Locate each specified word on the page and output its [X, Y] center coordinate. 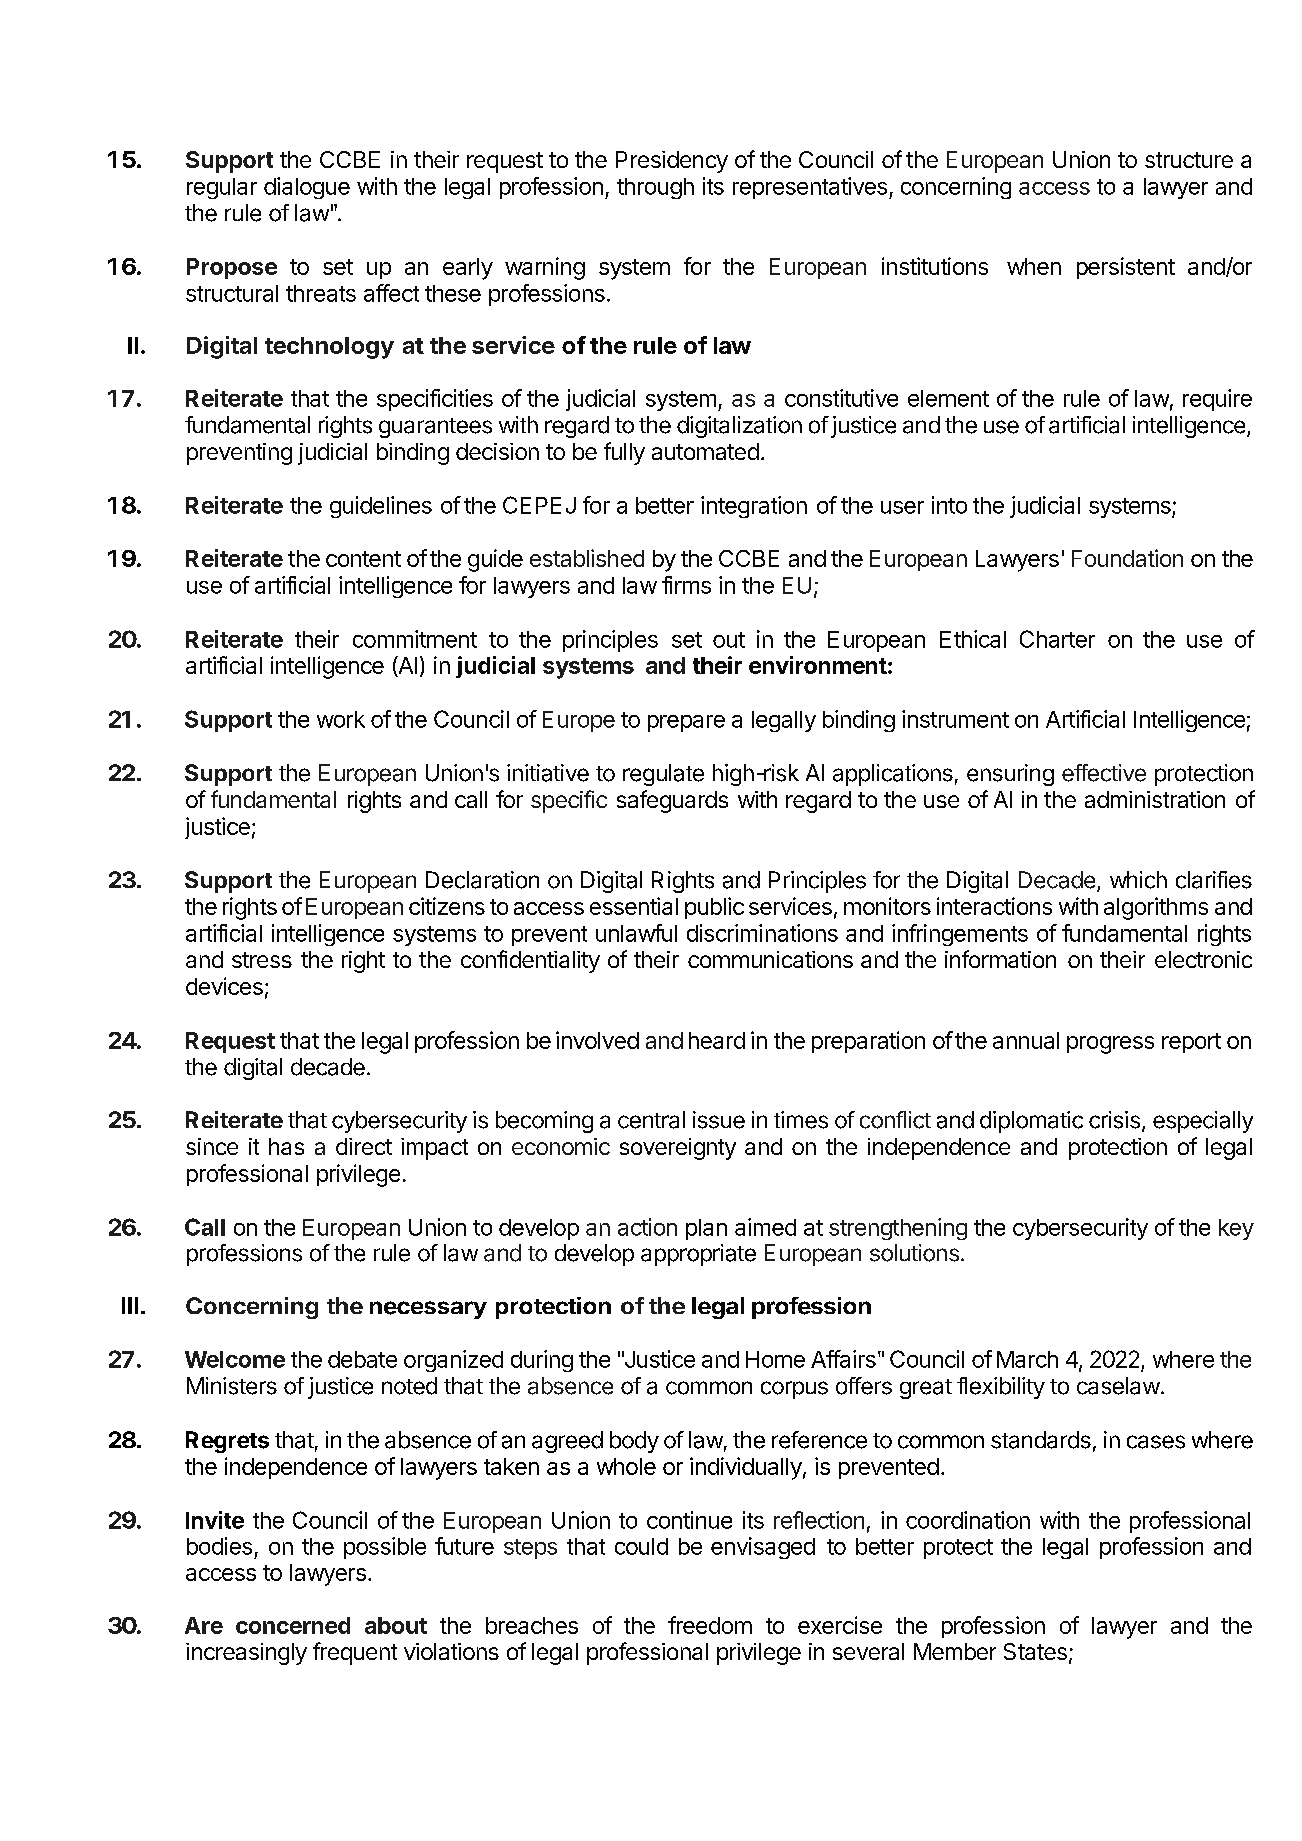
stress [262, 960]
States [1035, 1651]
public [714, 908]
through [655, 188]
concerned [293, 1625]
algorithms [1156, 908]
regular [222, 188]
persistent [1126, 268]
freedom [710, 1625]
